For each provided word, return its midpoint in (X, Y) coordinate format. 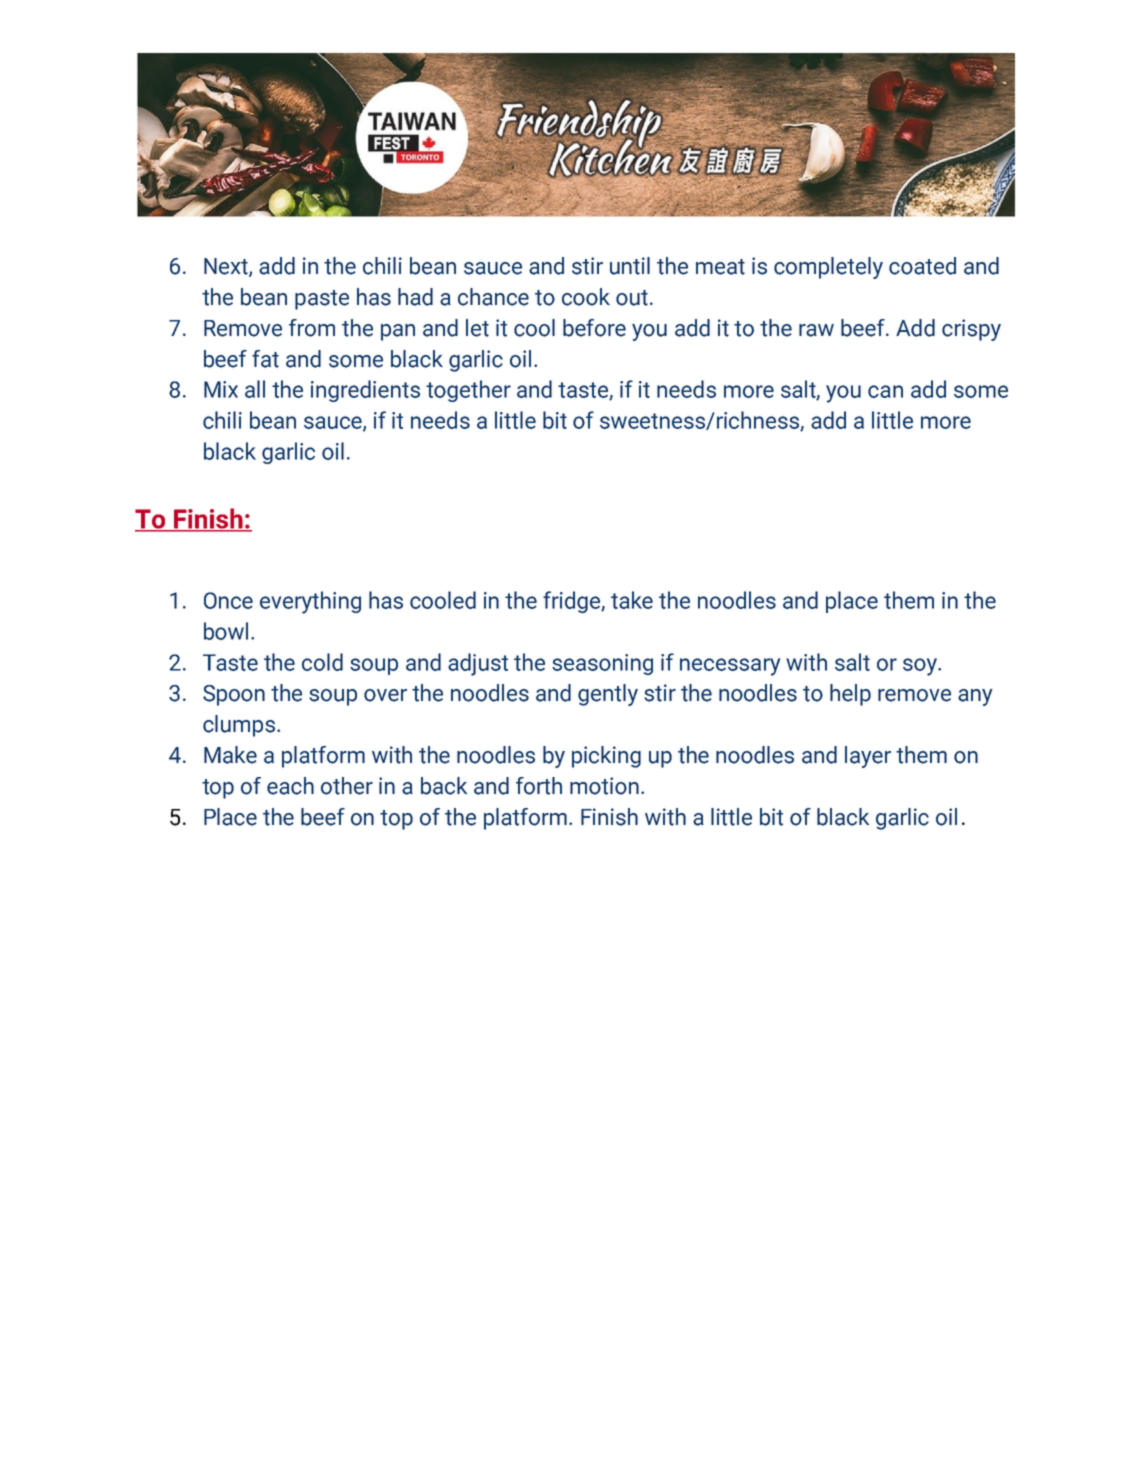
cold (322, 662)
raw (816, 330)
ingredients (365, 391)
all (255, 389)
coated (922, 266)
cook (586, 297)
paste (322, 300)
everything (310, 602)
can (885, 391)
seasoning (602, 664)
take (632, 600)
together (468, 391)
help (850, 695)
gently (608, 695)
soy (921, 667)
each (290, 786)
